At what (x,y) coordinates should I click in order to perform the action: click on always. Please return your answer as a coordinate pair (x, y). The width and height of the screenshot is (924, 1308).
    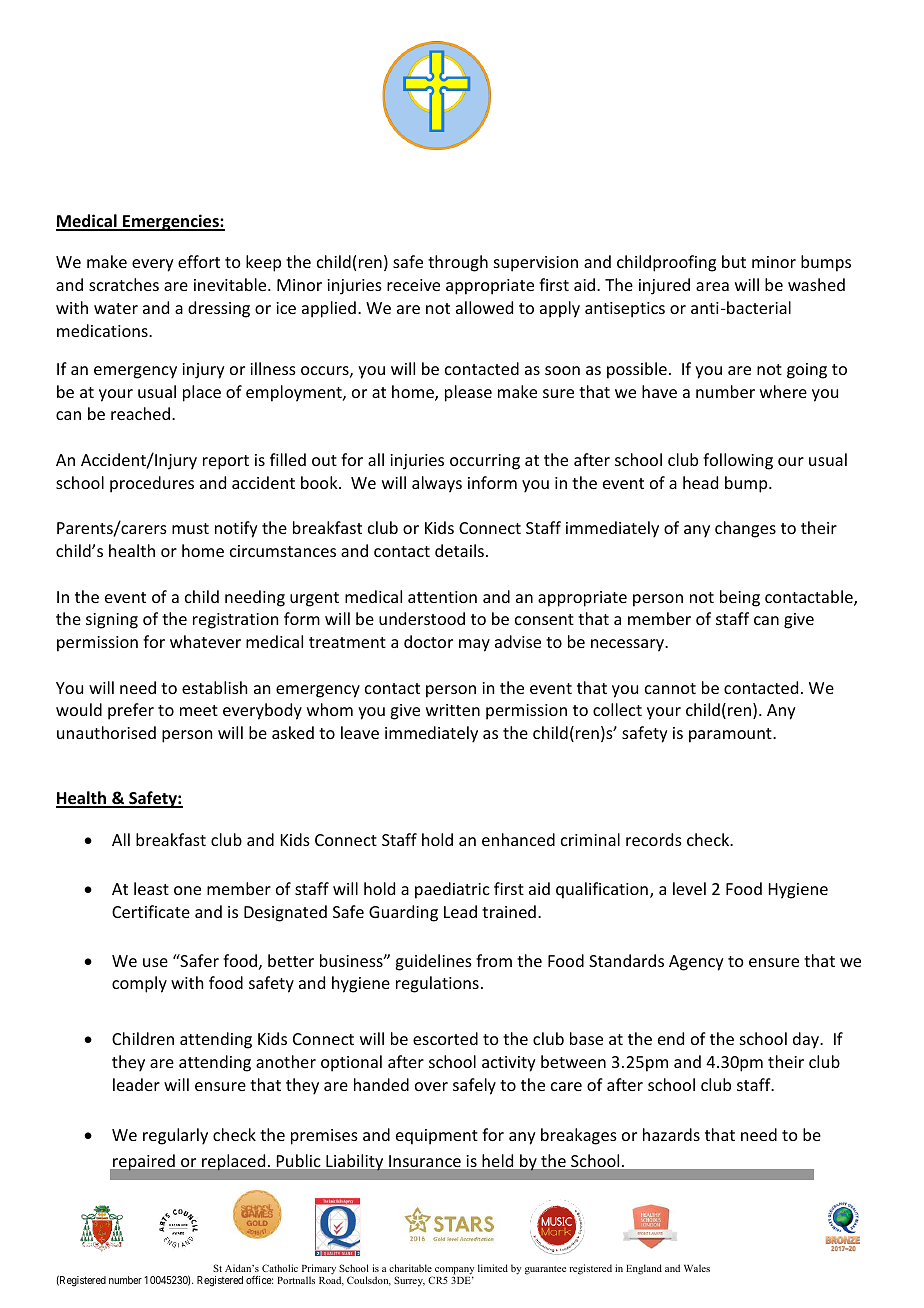
    Looking at the image, I should click on (437, 484).
